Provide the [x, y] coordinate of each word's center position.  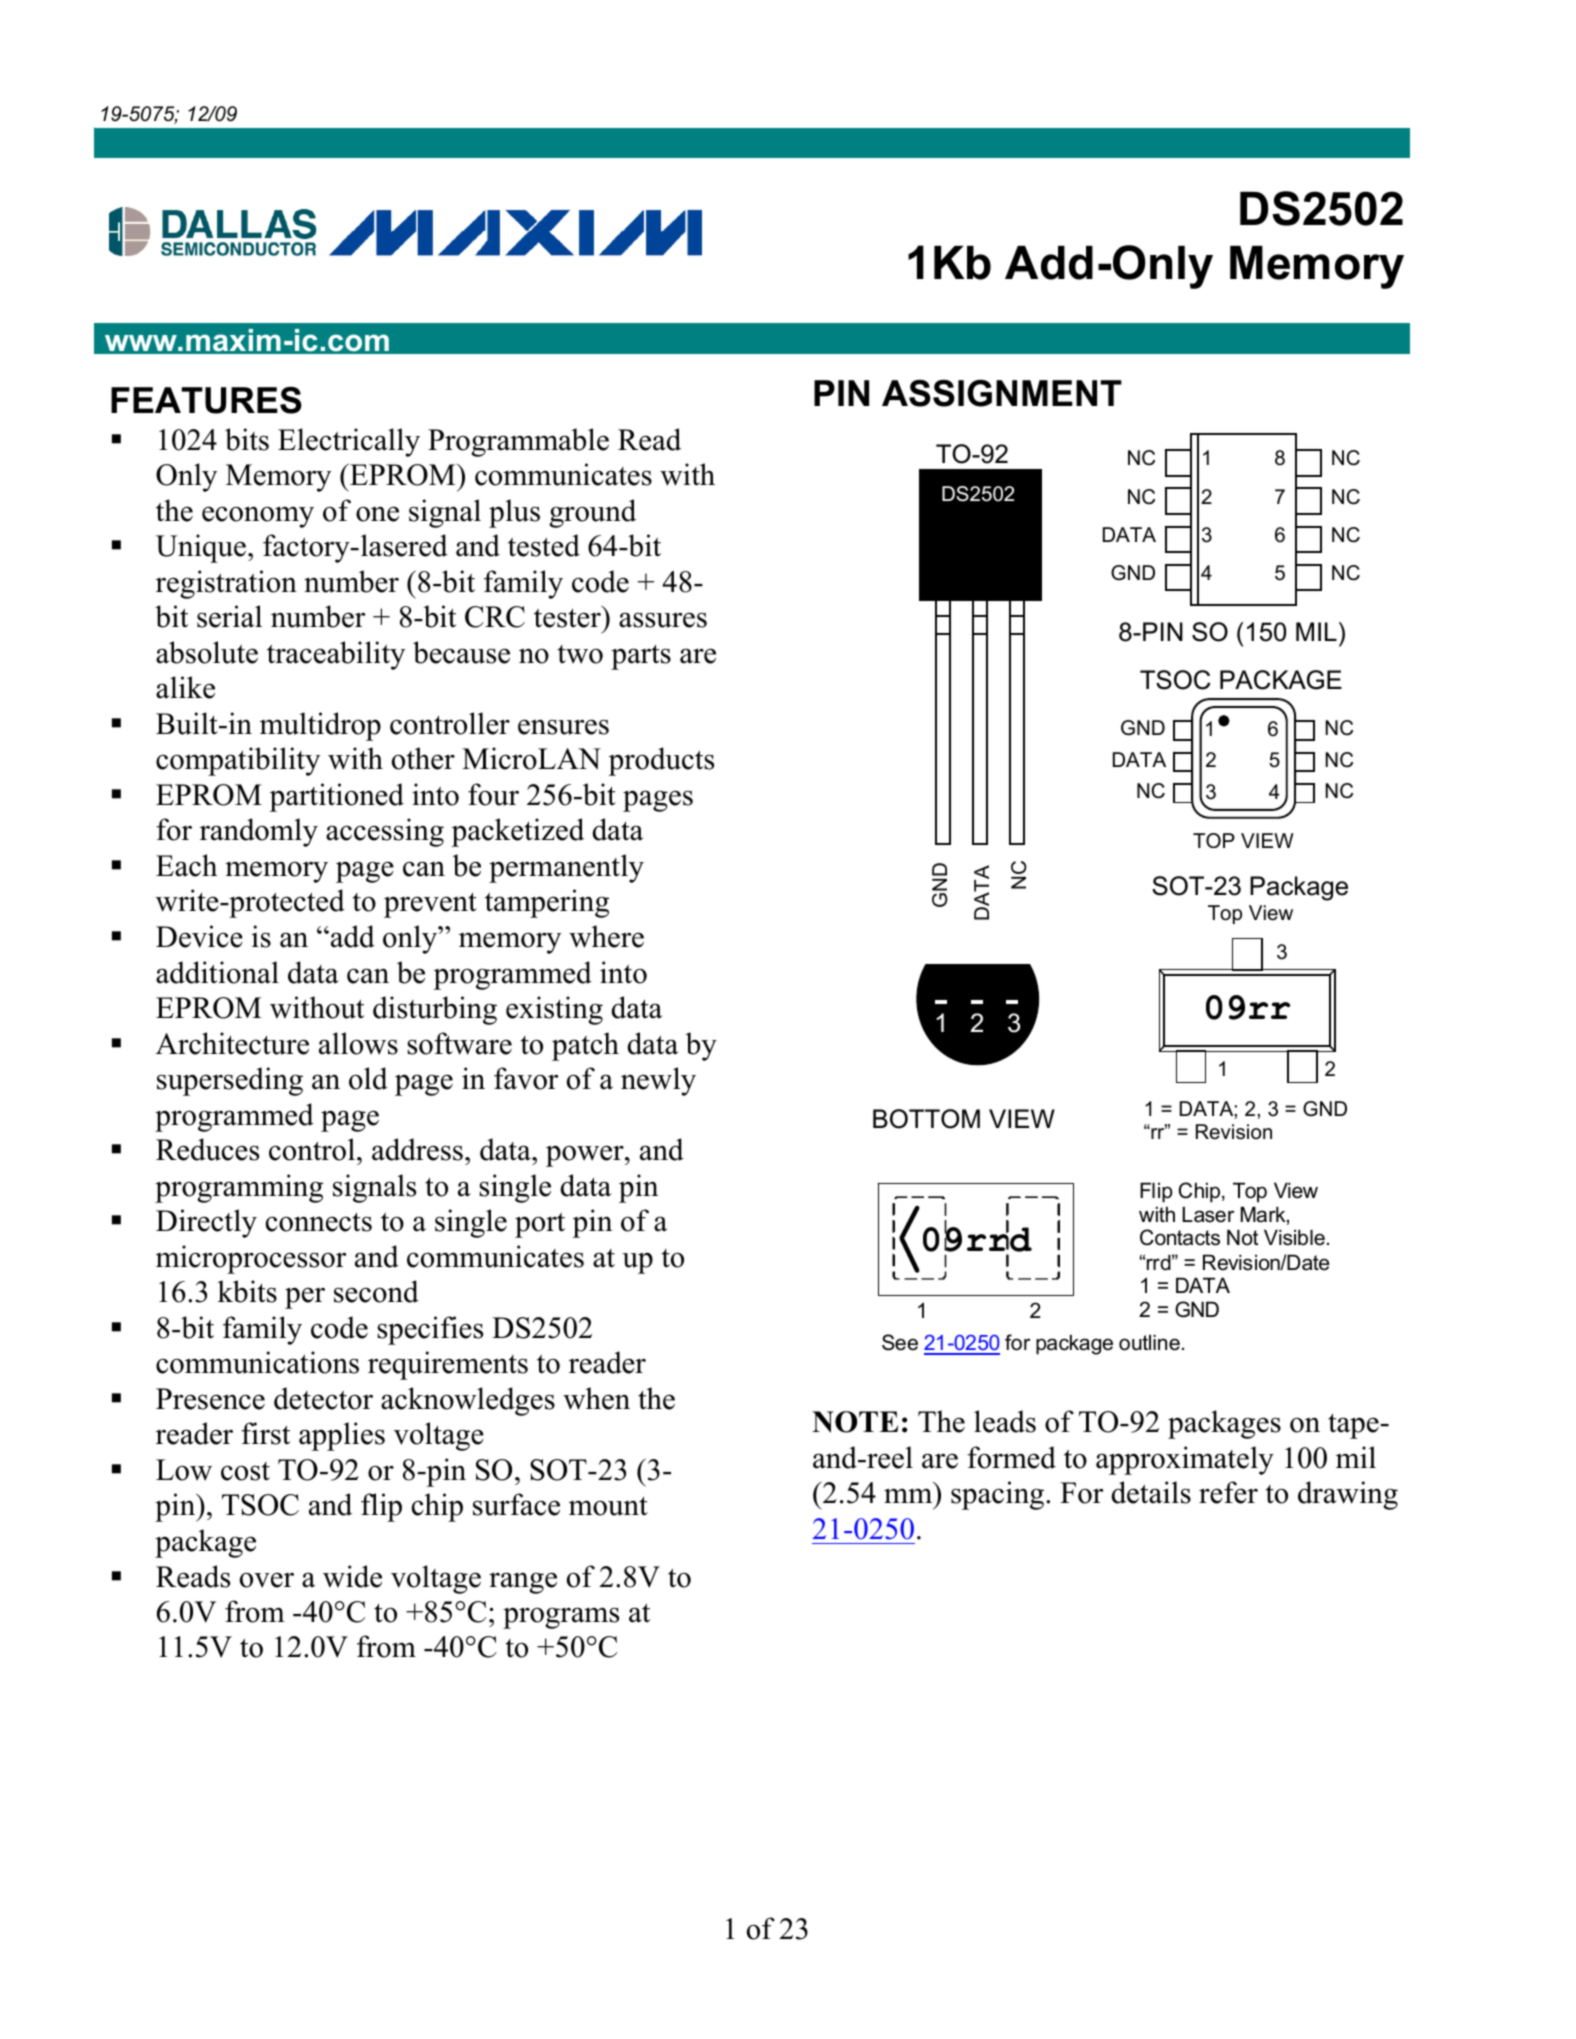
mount [608, 1506]
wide [352, 1576]
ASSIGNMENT [1002, 393]
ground [592, 513]
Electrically [349, 442]
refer [1228, 1492]
